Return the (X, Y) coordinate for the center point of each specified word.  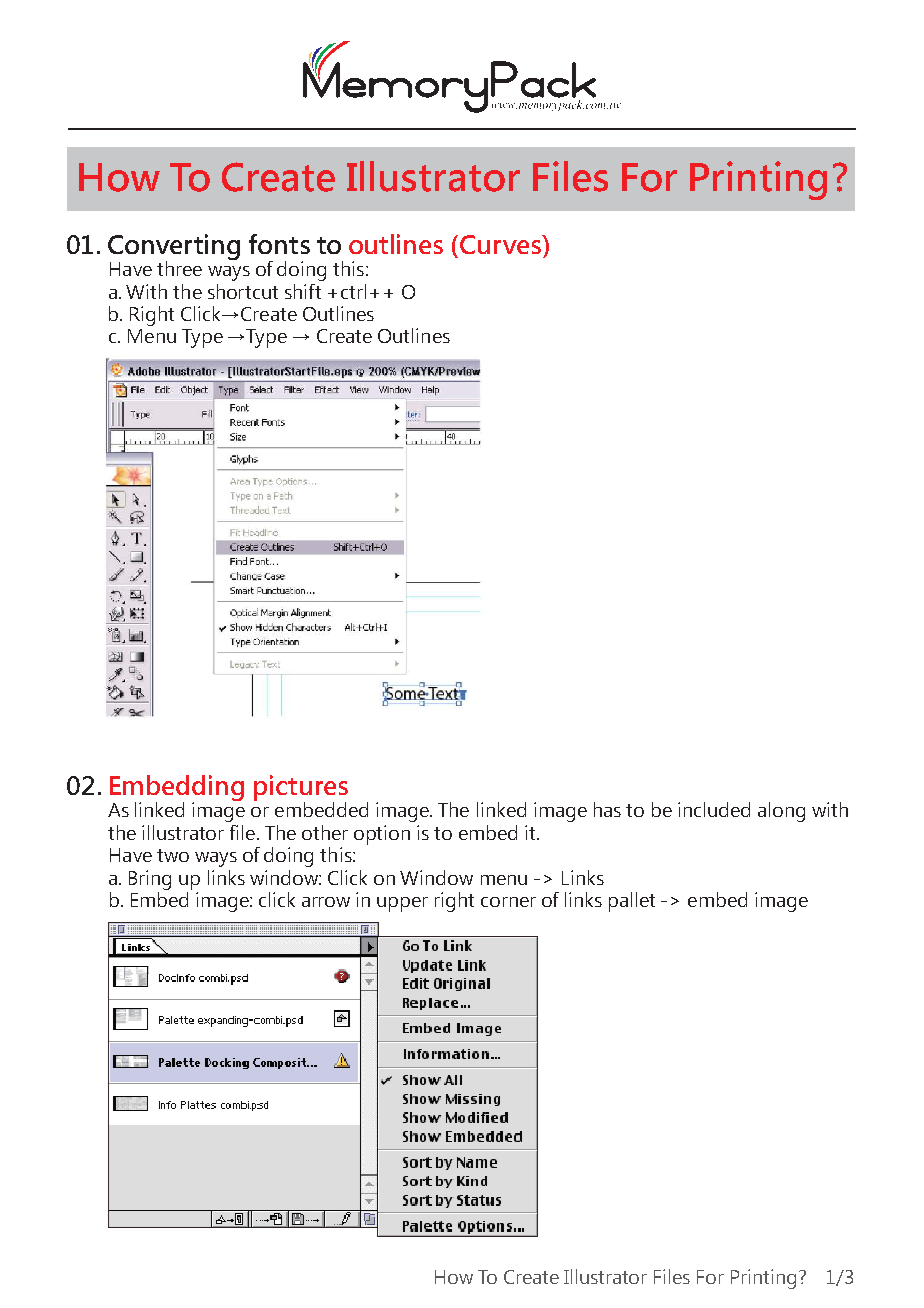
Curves (501, 244)
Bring (150, 880)
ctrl (353, 291)
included (714, 809)
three (179, 268)
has (607, 809)
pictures (301, 789)
